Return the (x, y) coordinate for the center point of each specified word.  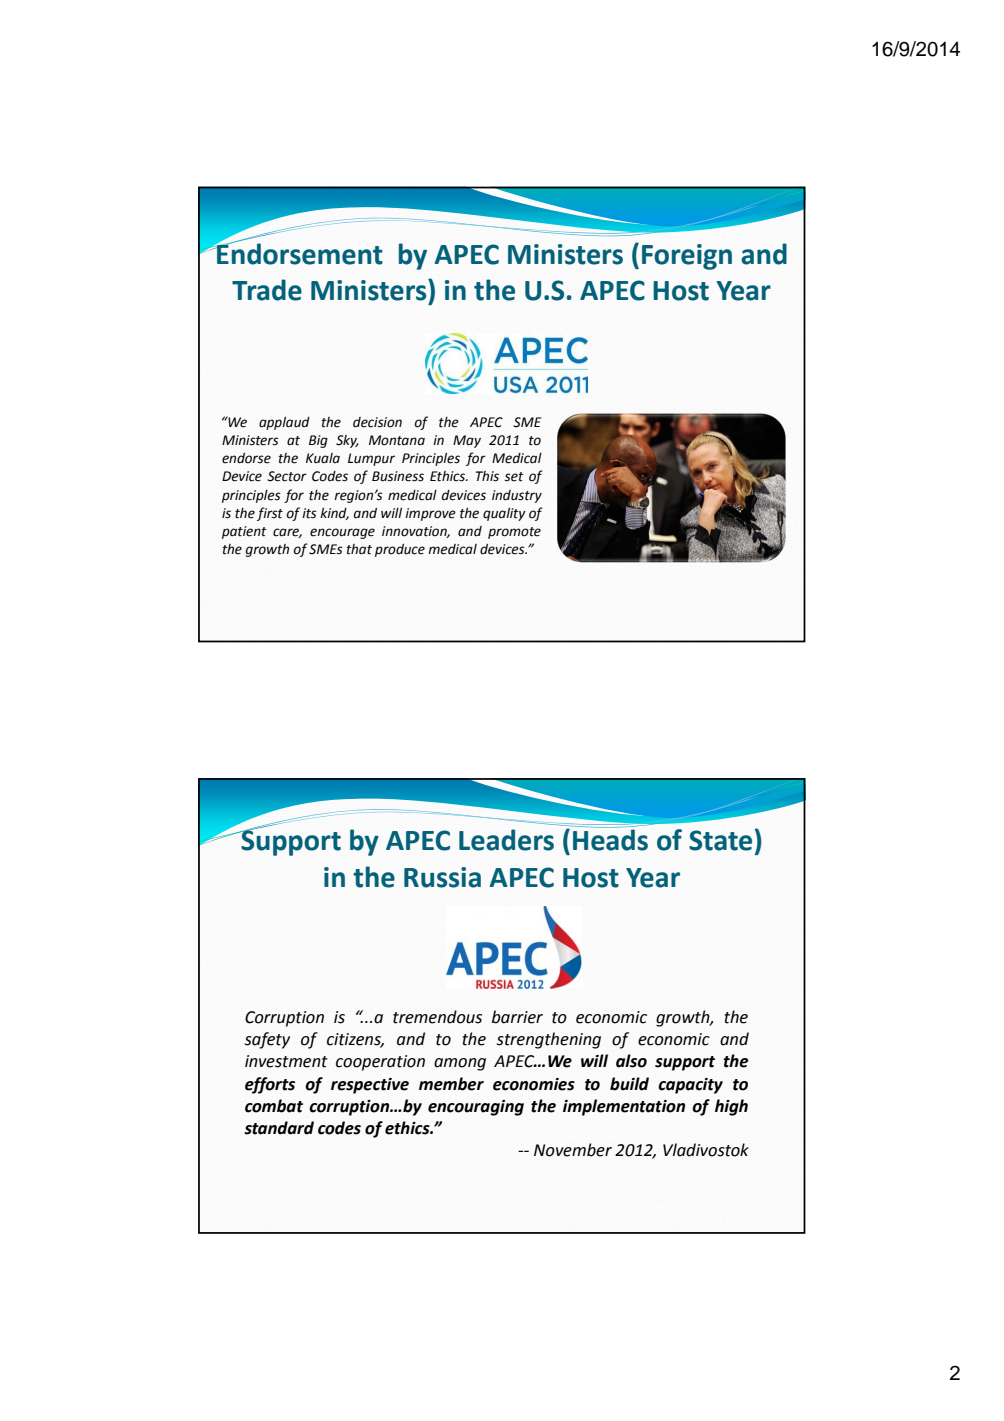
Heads (610, 839)
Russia (442, 877)
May (467, 441)
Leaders (506, 840)
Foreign (687, 257)
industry (517, 496)
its (309, 513)
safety (267, 1040)
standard (279, 1128)
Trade (267, 290)
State (720, 840)
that (359, 549)
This (487, 476)
